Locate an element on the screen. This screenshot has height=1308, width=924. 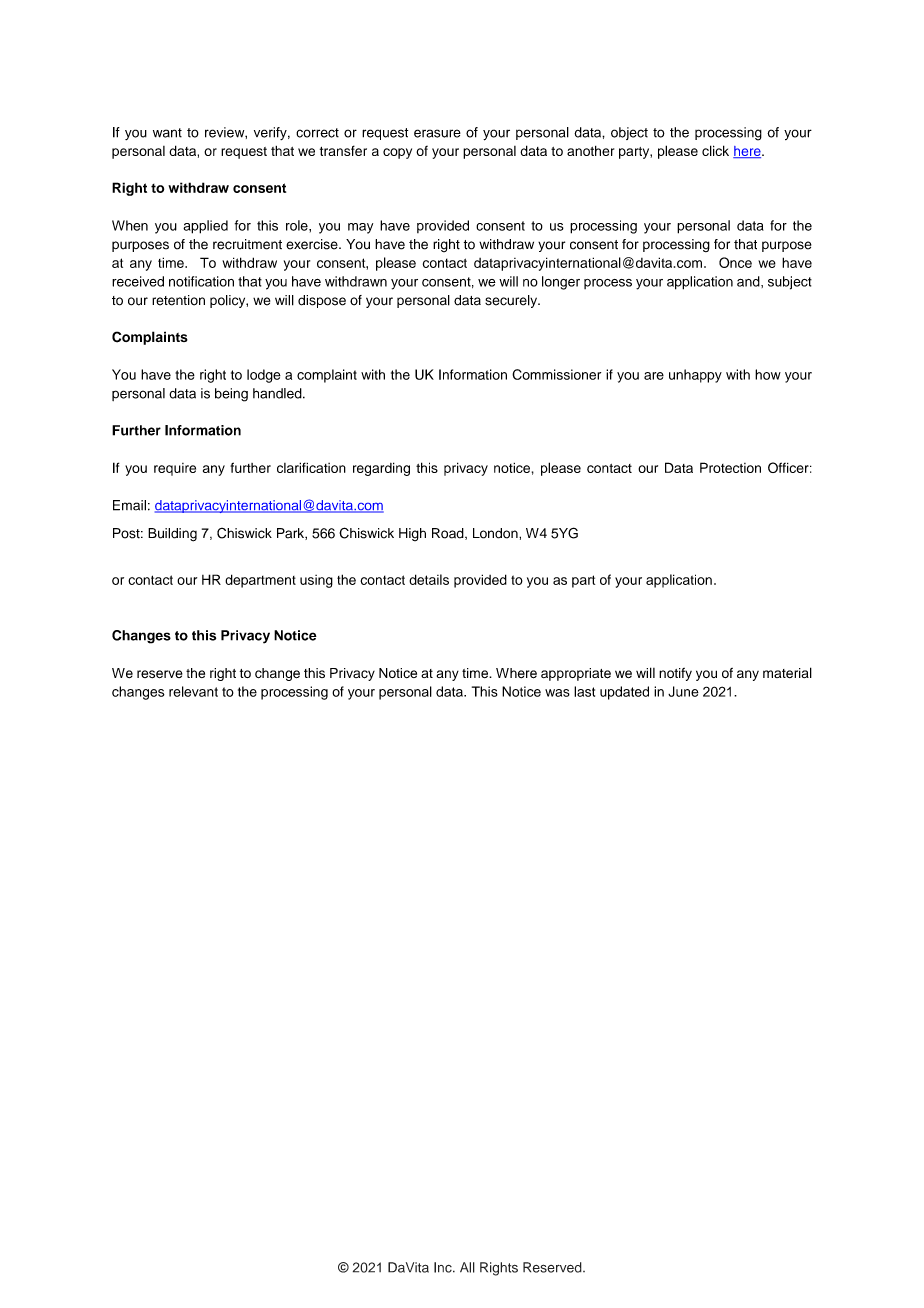
last is located at coordinates (584, 691).
